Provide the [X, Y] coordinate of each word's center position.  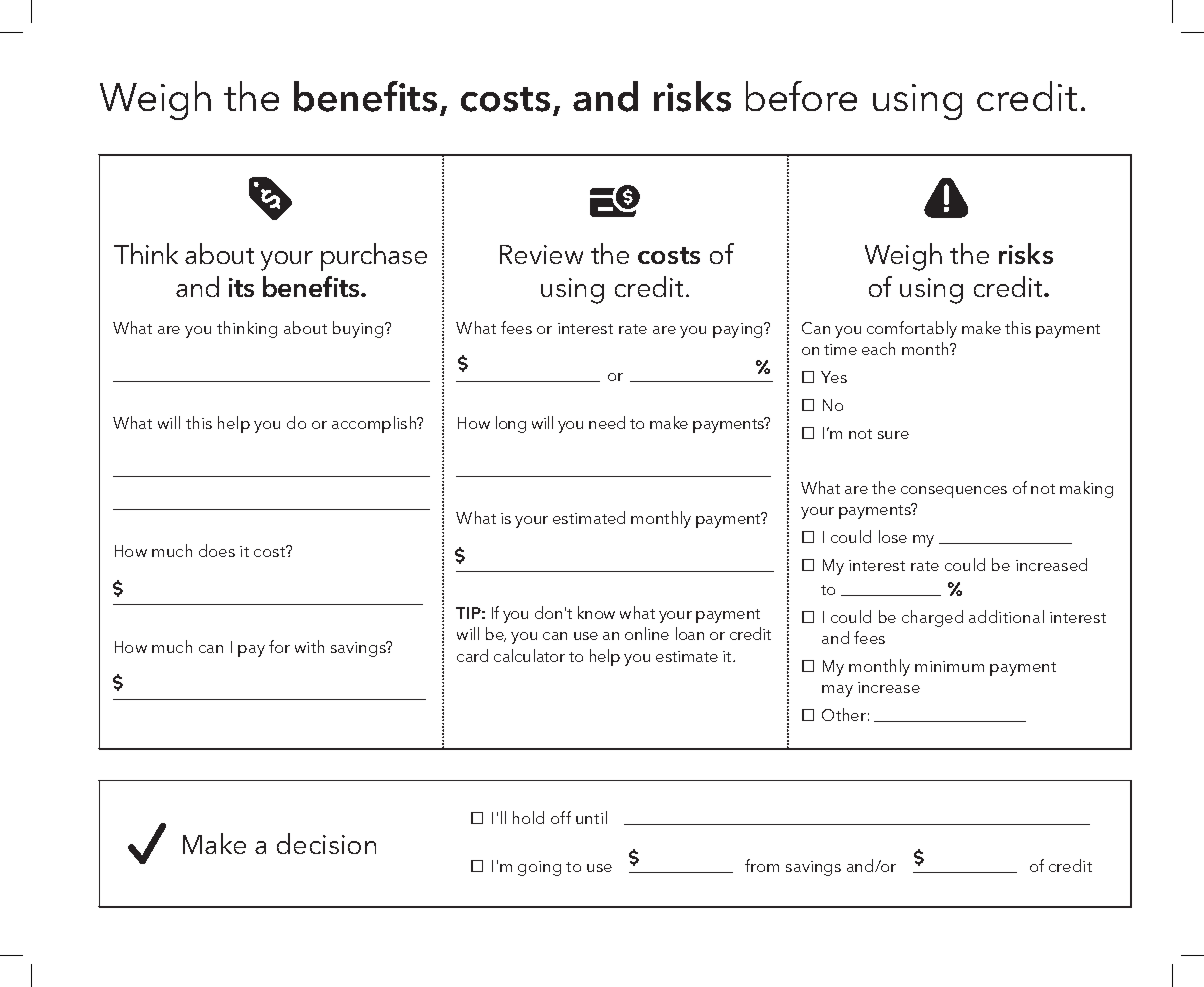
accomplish [375, 424]
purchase [374, 257]
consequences [954, 492]
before [801, 96]
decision [326, 843]
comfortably [912, 329]
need [607, 422]
